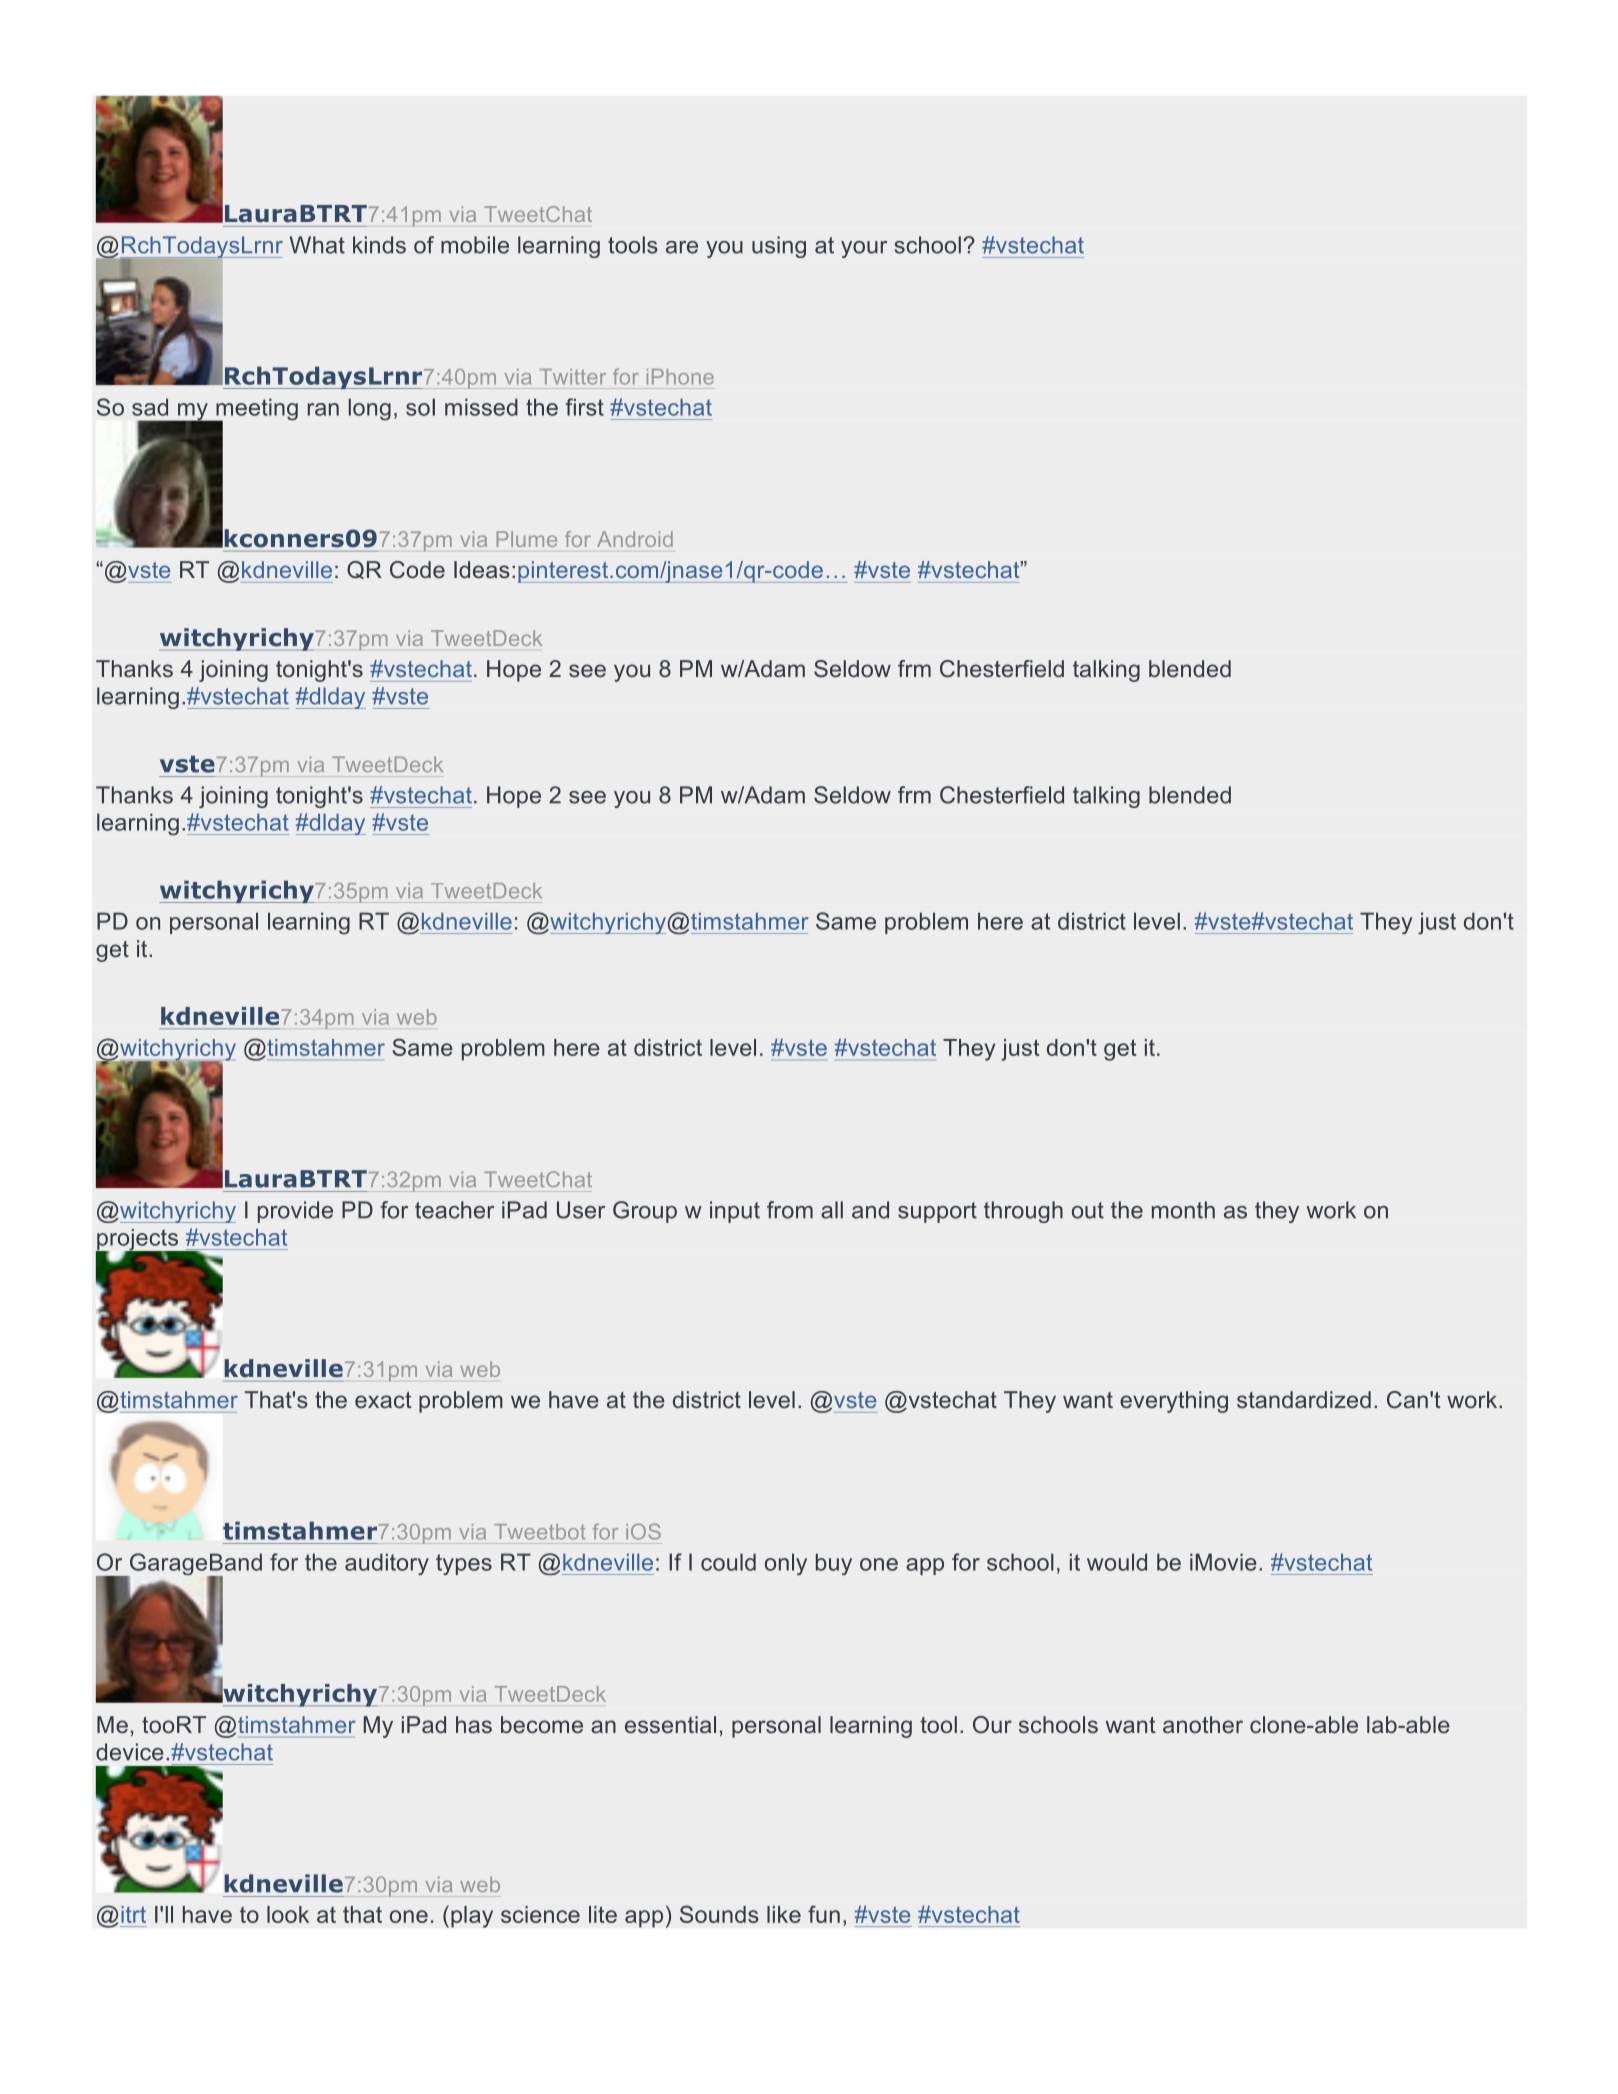 The image size is (1618, 2094). I want to click on are, so click(682, 247).
